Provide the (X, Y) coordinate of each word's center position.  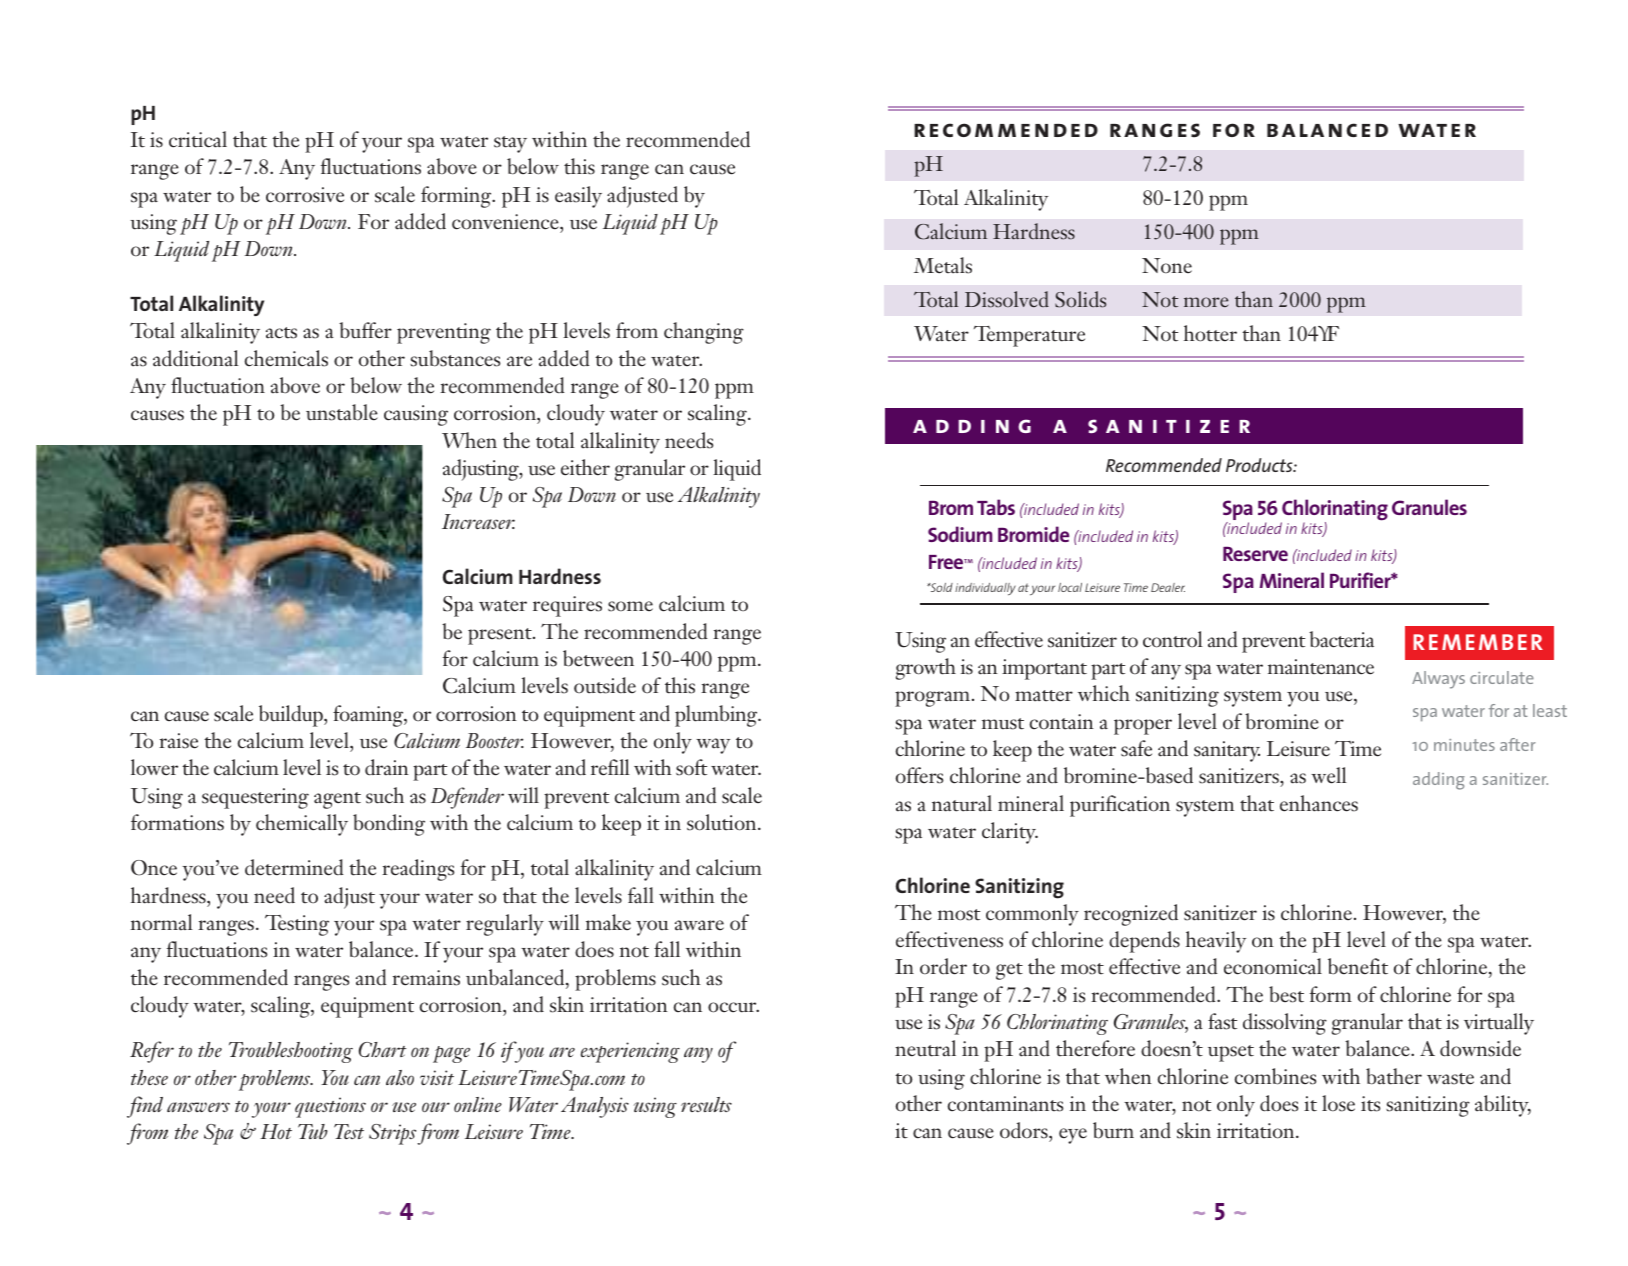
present (501, 636)
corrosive (305, 195)
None (1167, 266)
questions (330, 1107)
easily (578, 197)
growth (926, 669)
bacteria (1341, 639)
